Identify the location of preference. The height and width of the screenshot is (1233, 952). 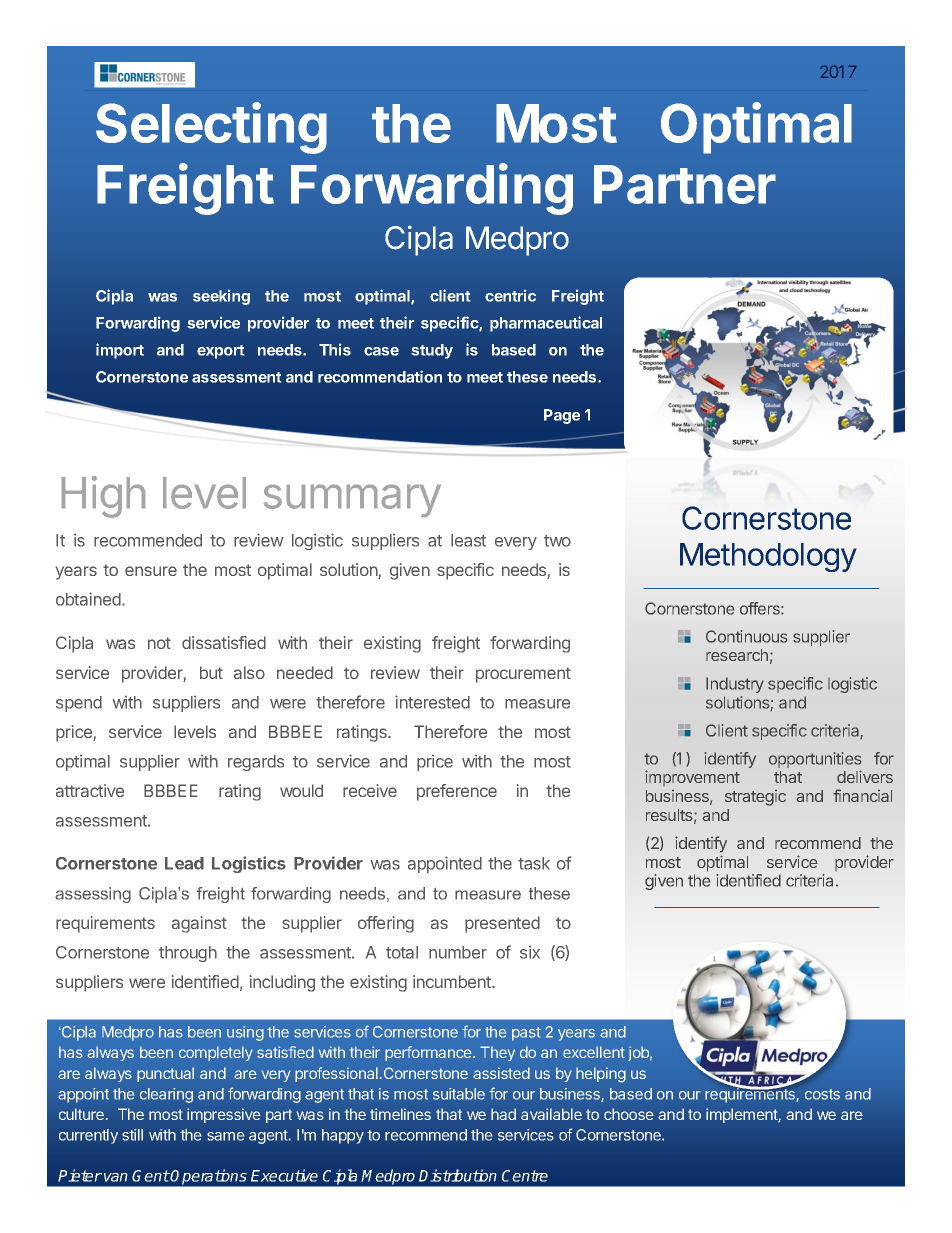
(457, 792).
